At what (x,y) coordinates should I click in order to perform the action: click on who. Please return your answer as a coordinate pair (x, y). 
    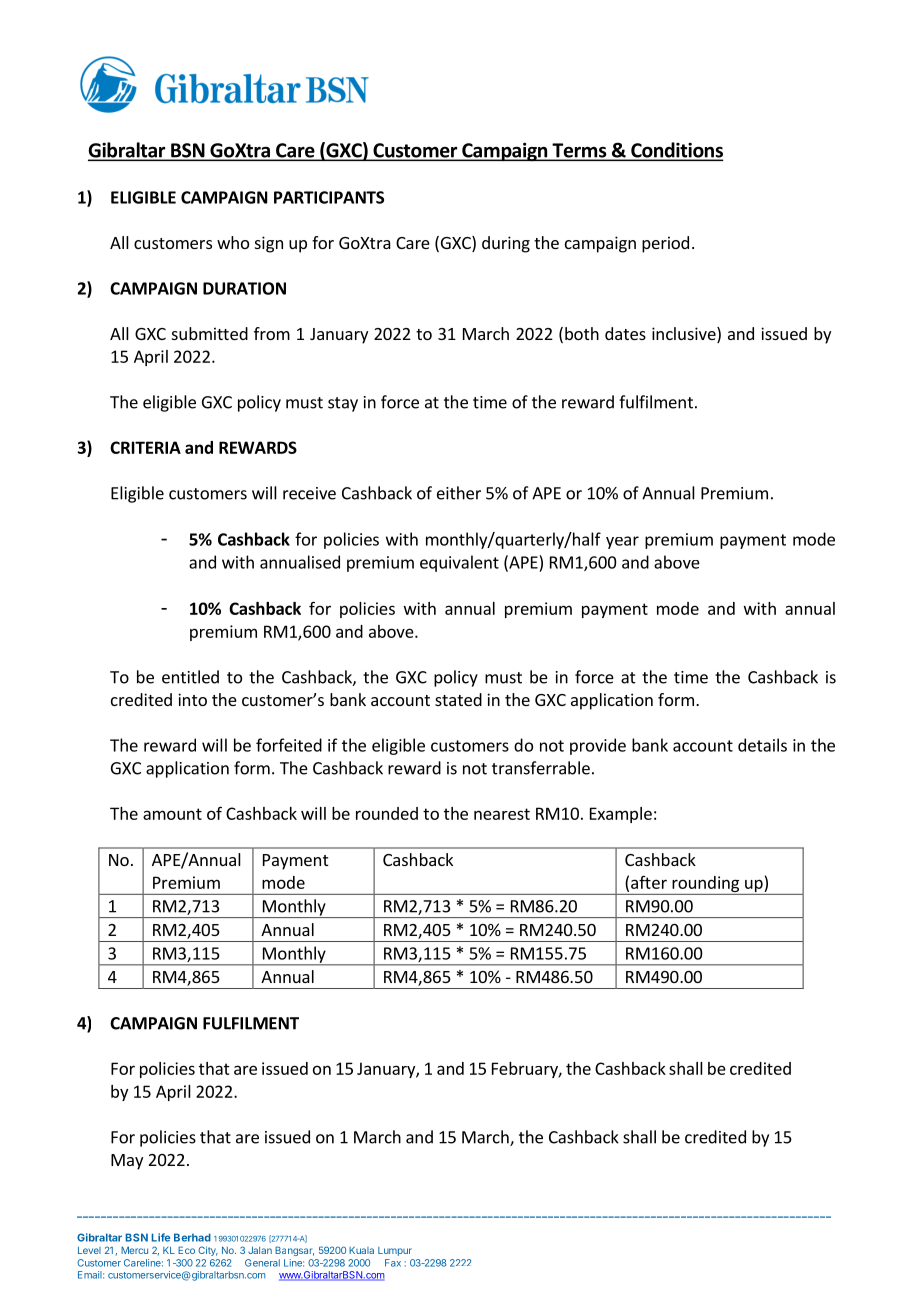
    Looking at the image, I should click on (233, 242).
